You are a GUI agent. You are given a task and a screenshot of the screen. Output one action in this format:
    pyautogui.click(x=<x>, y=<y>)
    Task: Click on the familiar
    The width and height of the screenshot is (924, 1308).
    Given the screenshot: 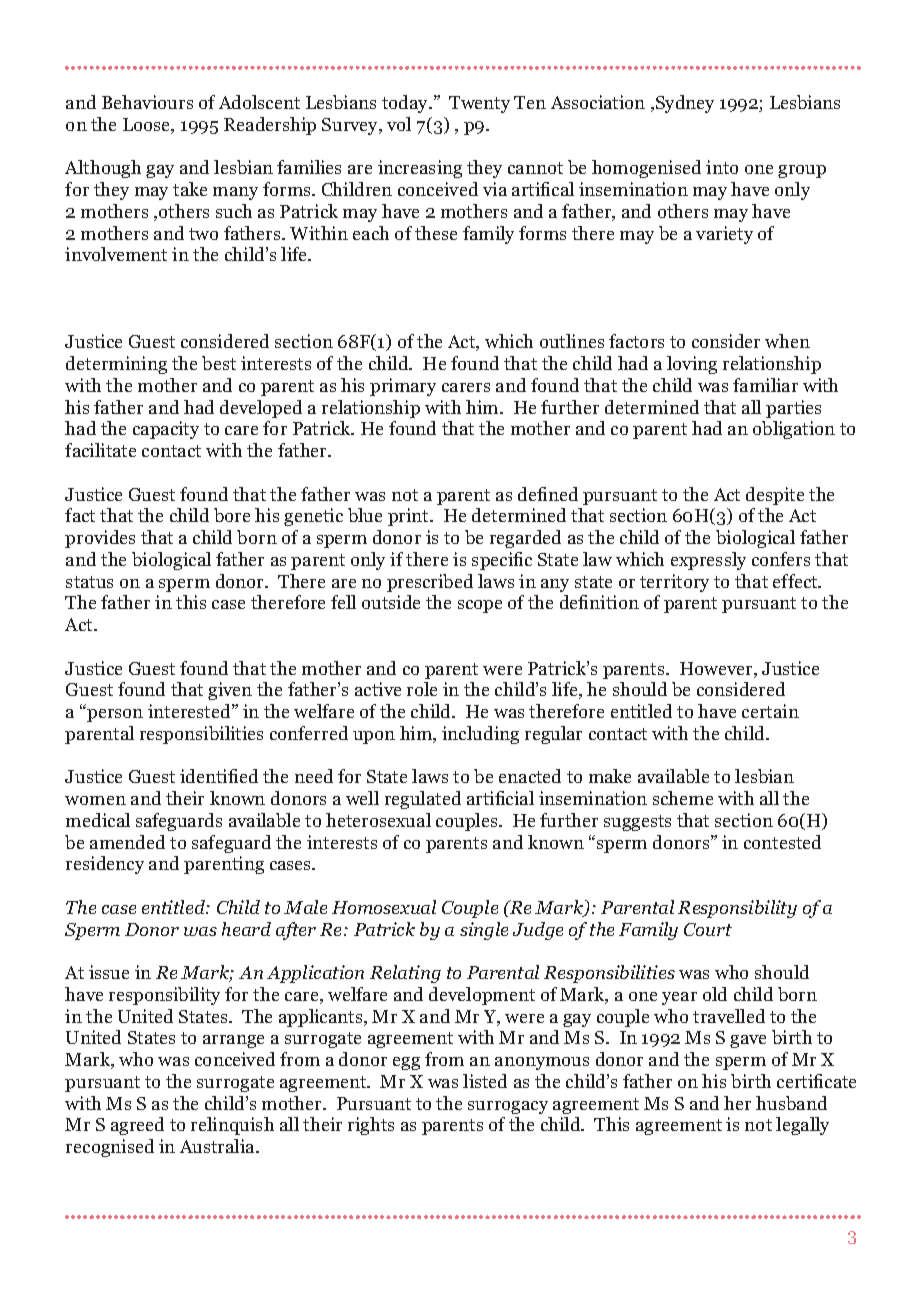 What is the action you would take?
    pyautogui.click(x=765, y=385)
